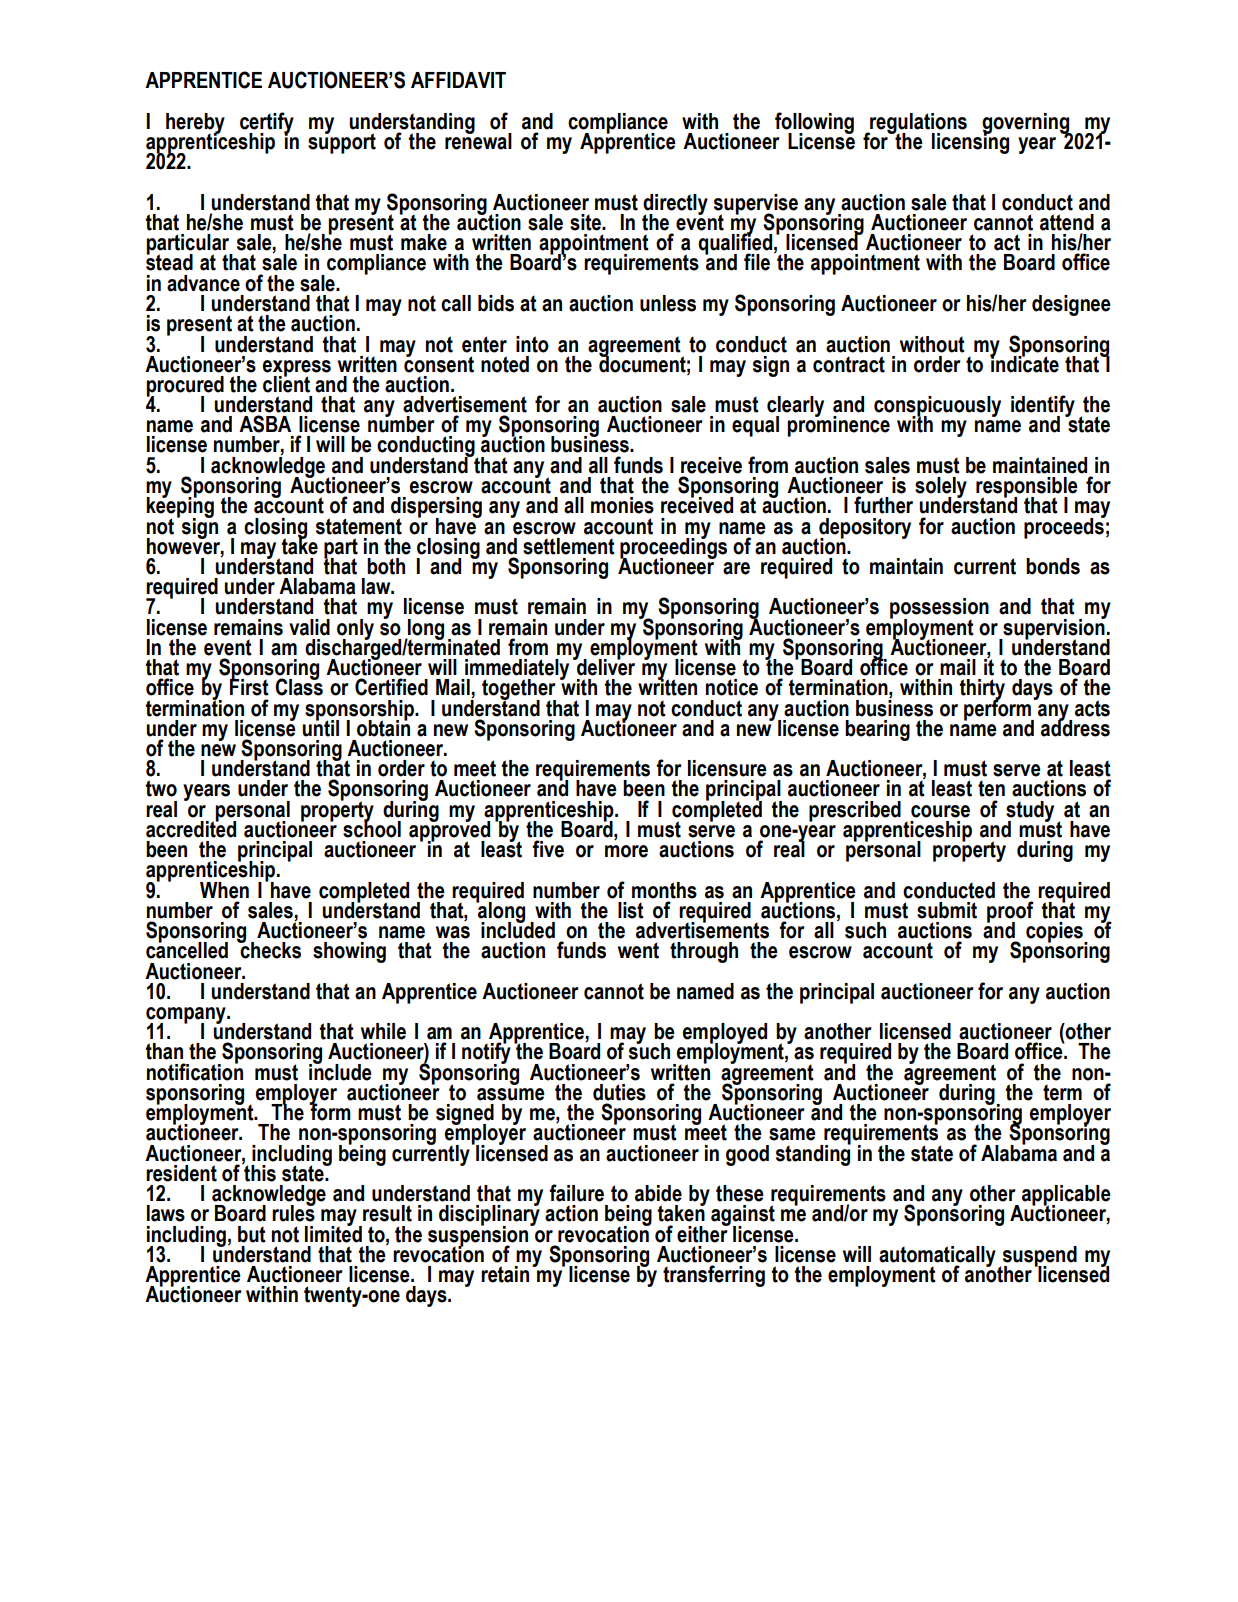 The image size is (1238, 1602). Describe the element at coordinates (224, 890) in the image. I see `When` at that location.
